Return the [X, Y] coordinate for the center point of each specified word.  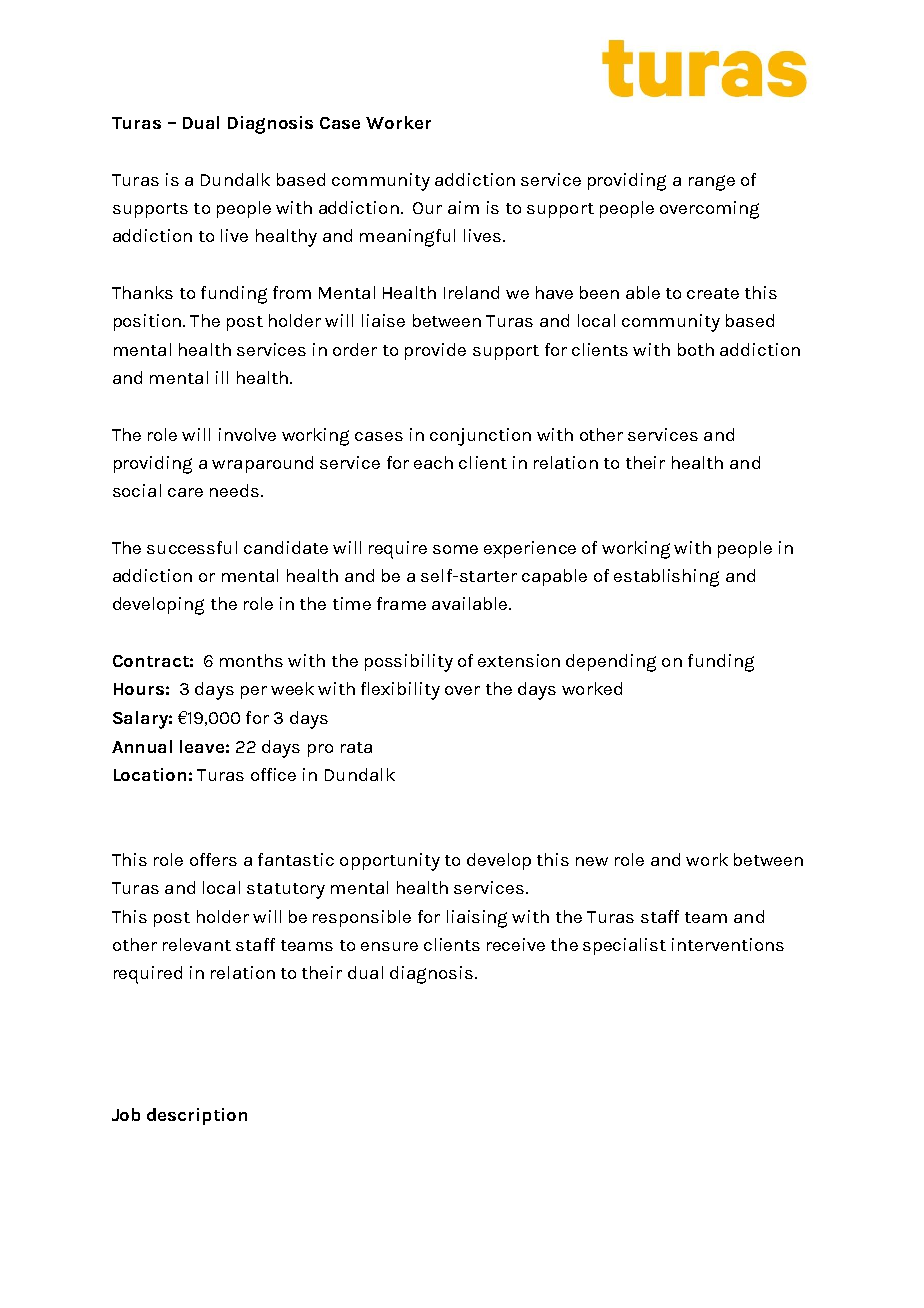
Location [150, 774]
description [197, 1116]
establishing [666, 578]
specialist [624, 946]
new [592, 861]
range [712, 183]
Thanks [142, 292]
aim [463, 207]
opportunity [390, 862]
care [185, 492]
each [433, 462]
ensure [389, 946]
